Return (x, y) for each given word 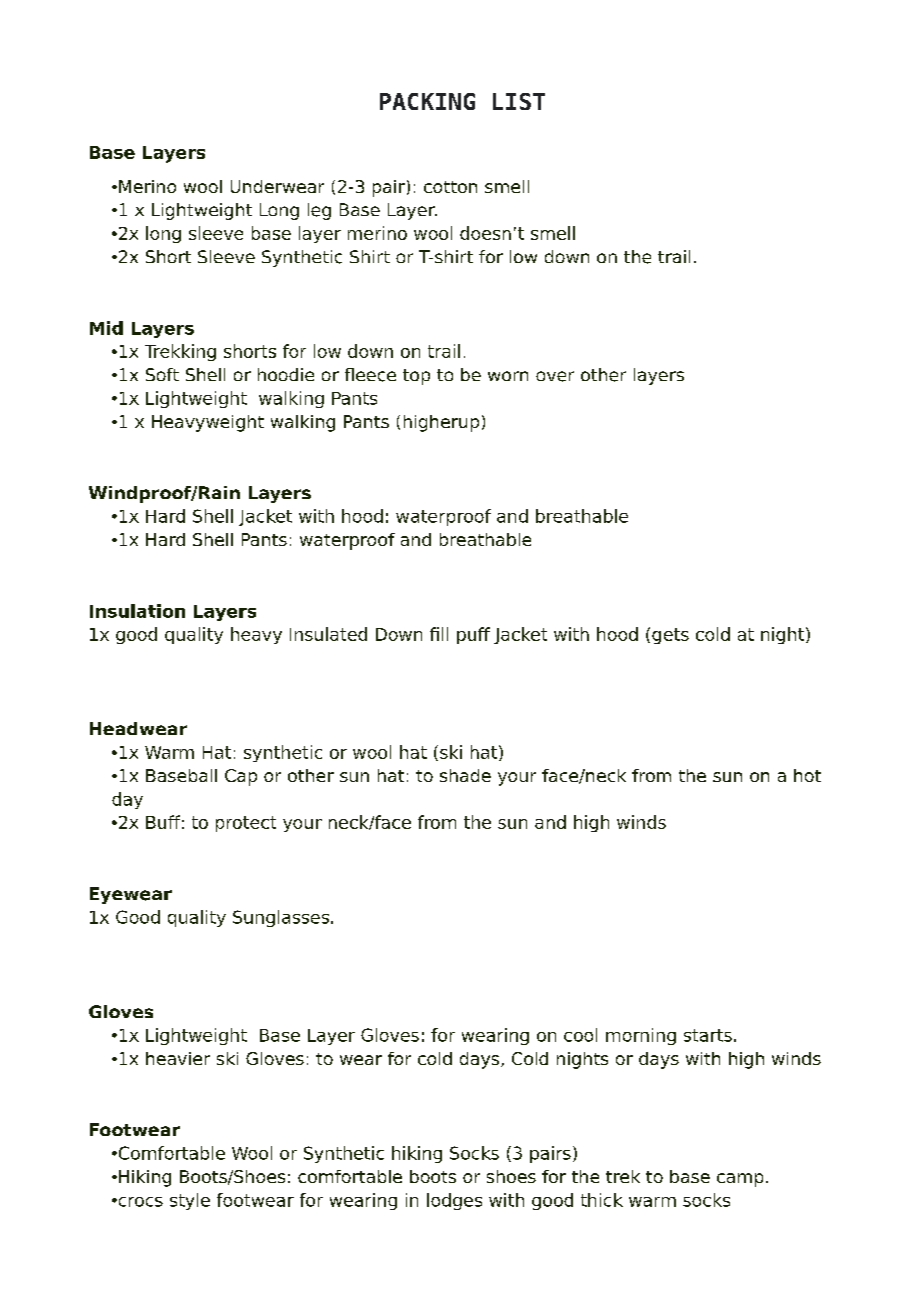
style (190, 1201)
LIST (519, 101)
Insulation (137, 611)
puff (473, 635)
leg (319, 211)
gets (670, 636)
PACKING (427, 101)
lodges (454, 1201)
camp (740, 1180)
